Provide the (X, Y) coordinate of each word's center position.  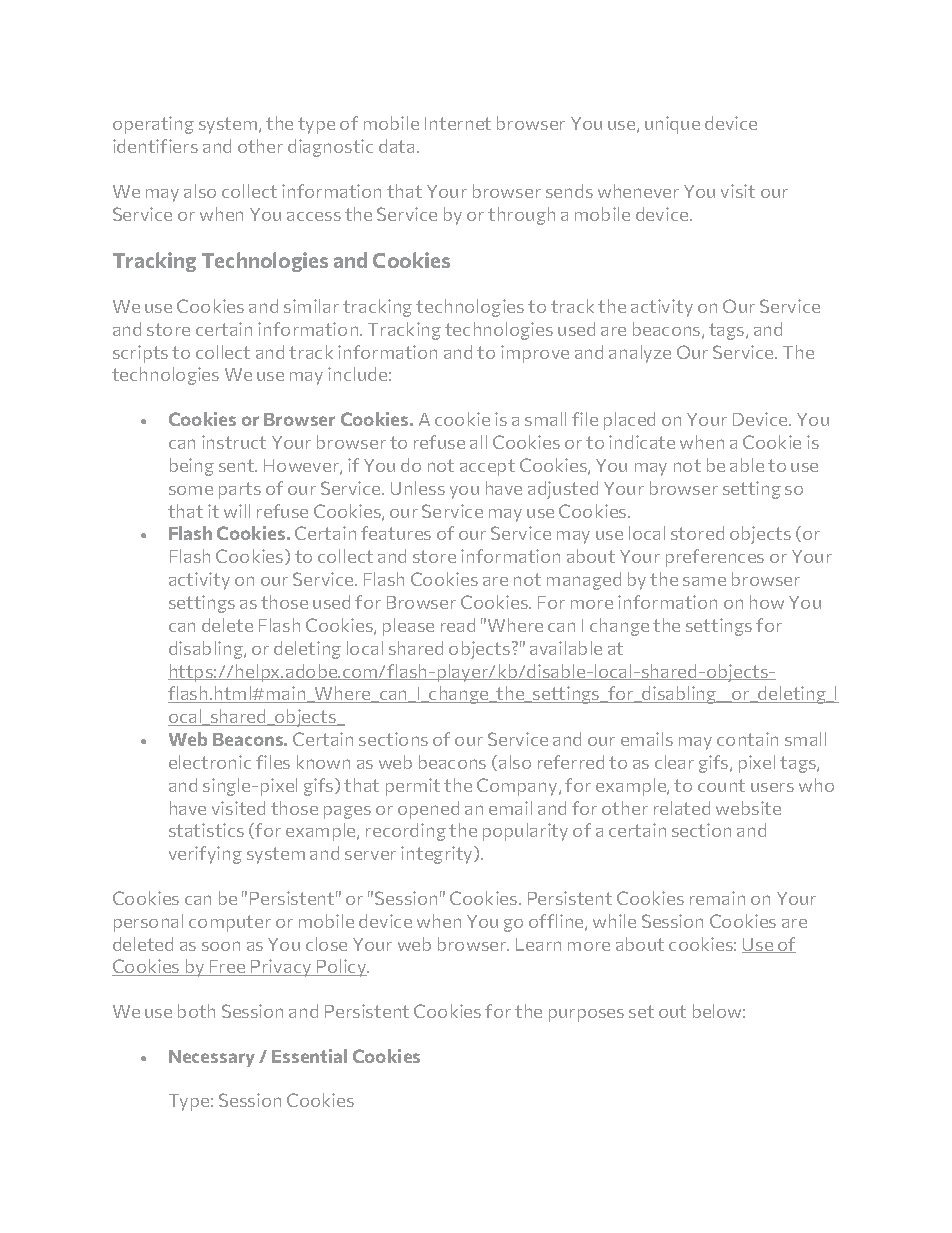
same (704, 581)
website (748, 808)
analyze (640, 354)
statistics (206, 830)
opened (428, 810)
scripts (140, 354)
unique (672, 125)
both (196, 1011)
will (237, 511)
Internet (458, 123)
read (458, 625)
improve (535, 354)
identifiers (155, 146)
